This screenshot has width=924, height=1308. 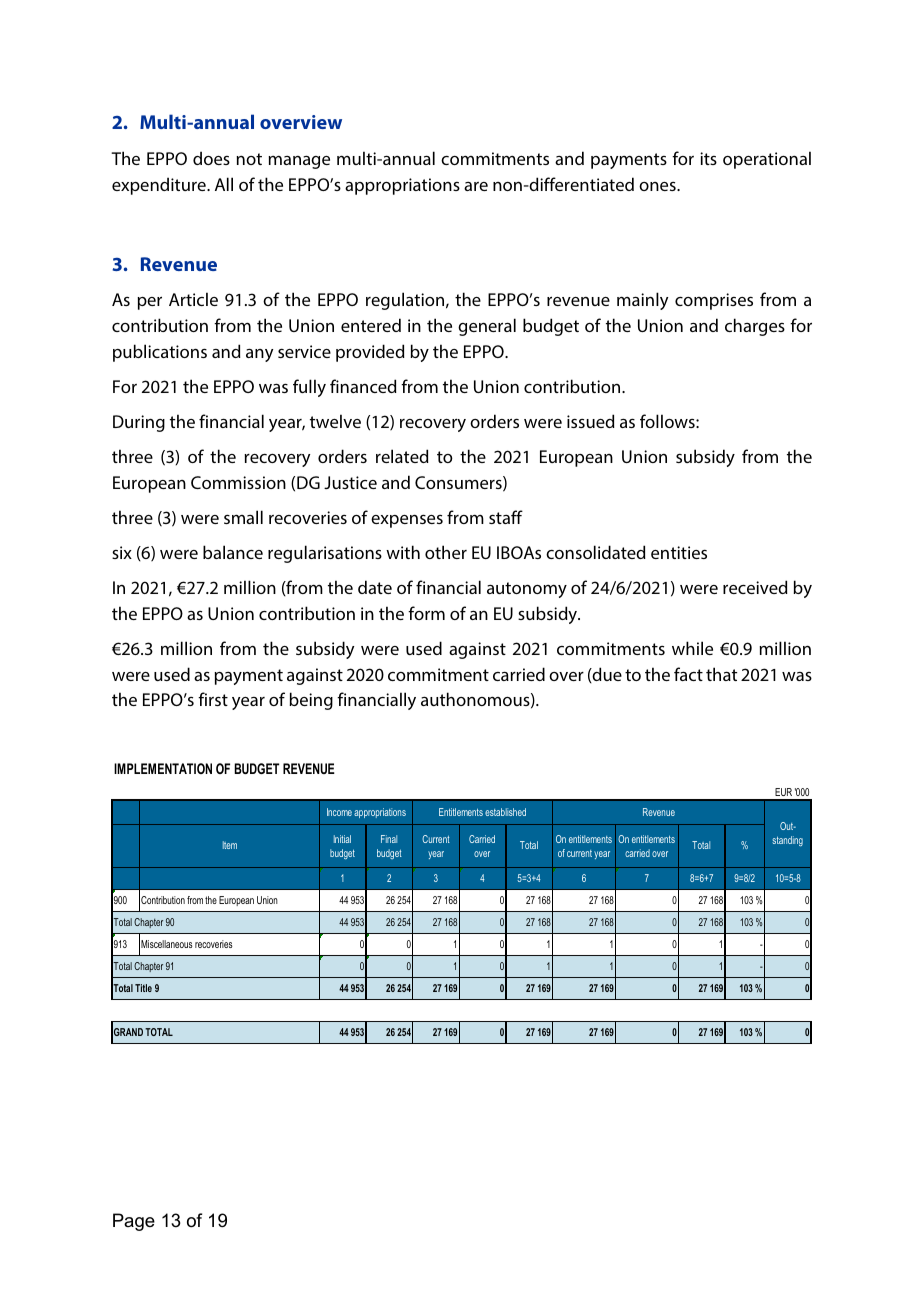 What do you see at coordinates (160, 186) in the screenshot?
I see `expenditure` at bounding box center [160, 186].
